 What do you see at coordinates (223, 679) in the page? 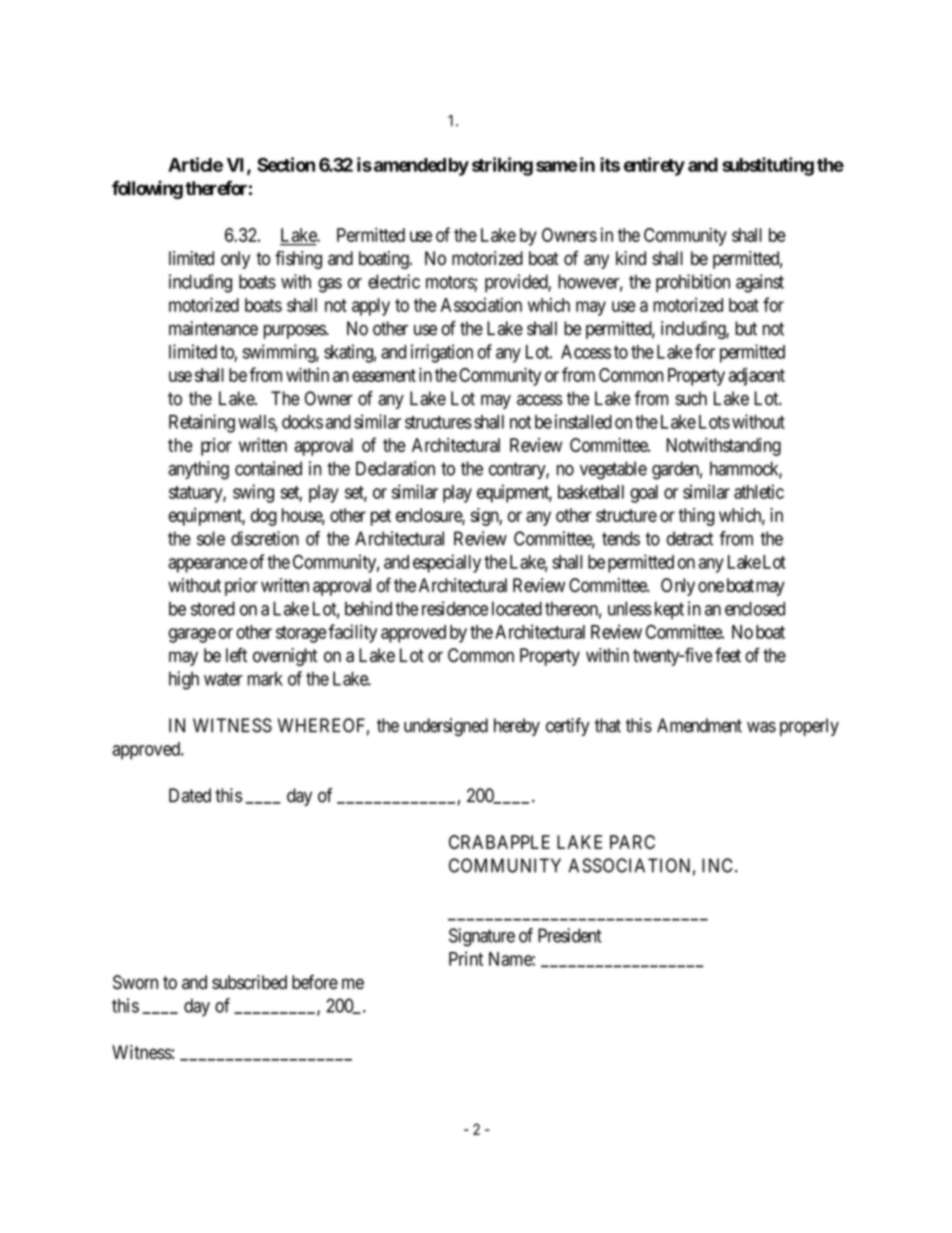
I see `water` at bounding box center [223, 679].
